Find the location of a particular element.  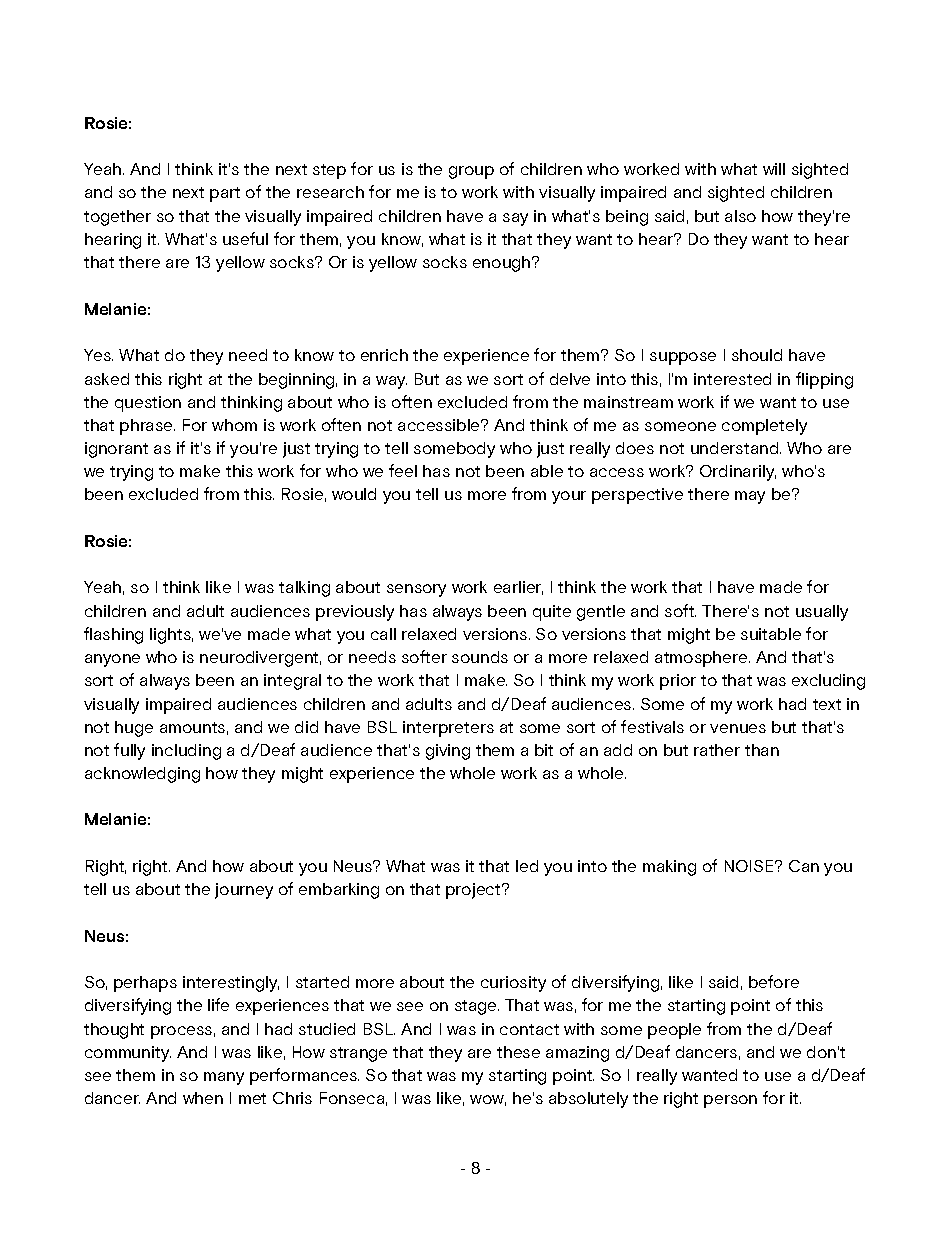

many is located at coordinates (224, 1078).
